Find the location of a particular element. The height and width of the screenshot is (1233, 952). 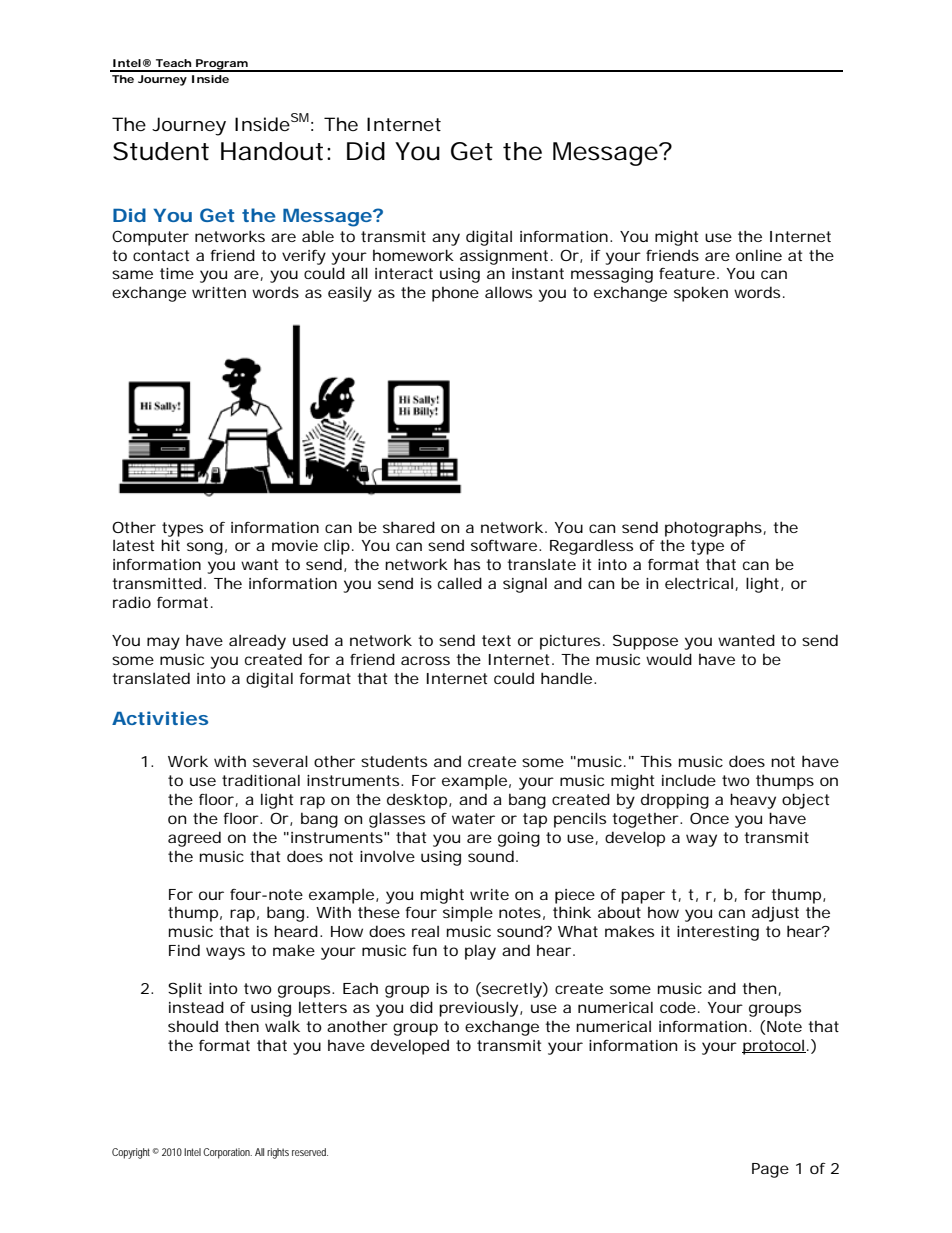

has is located at coordinates (467, 564).
